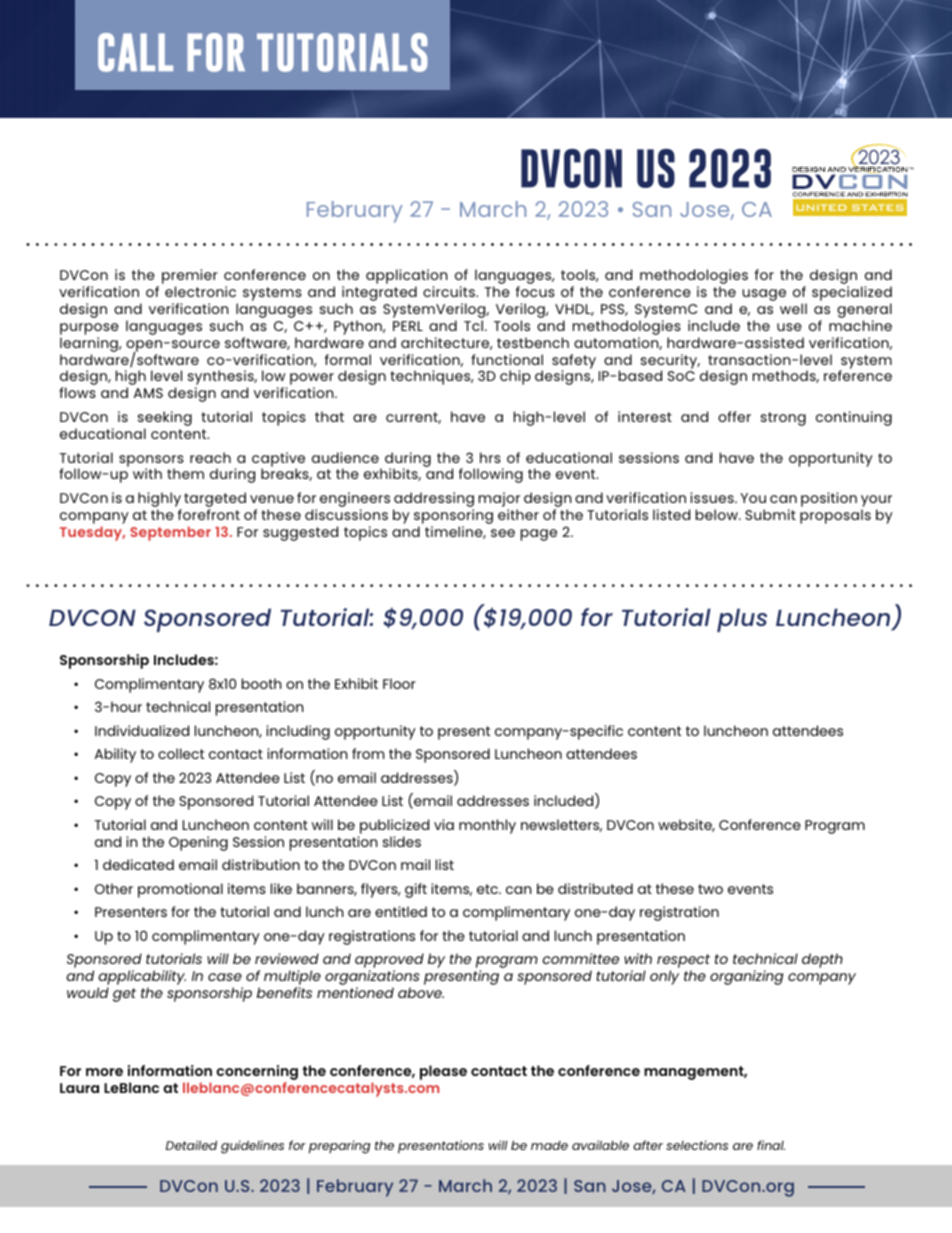 The width and height of the image is (952, 1233). Describe the element at coordinates (191, 1145) in the image. I see `Detailed` at that location.
